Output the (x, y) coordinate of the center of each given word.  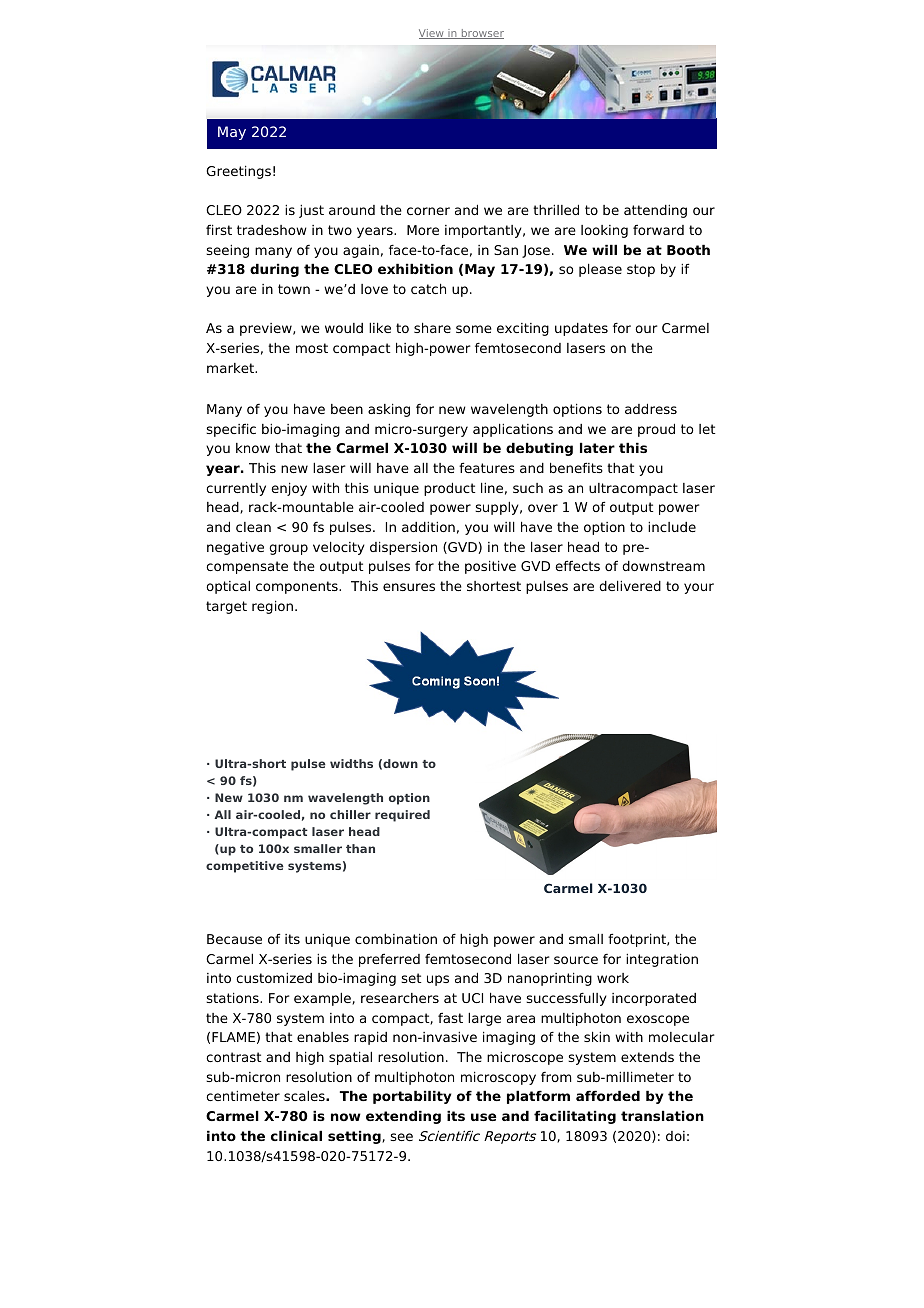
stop (641, 270)
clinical (296, 1135)
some (474, 329)
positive (490, 567)
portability (412, 1097)
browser (481, 34)
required (402, 816)
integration (662, 960)
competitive (245, 867)
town (294, 289)
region (274, 607)
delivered (630, 585)
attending (655, 211)
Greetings (238, 172)
